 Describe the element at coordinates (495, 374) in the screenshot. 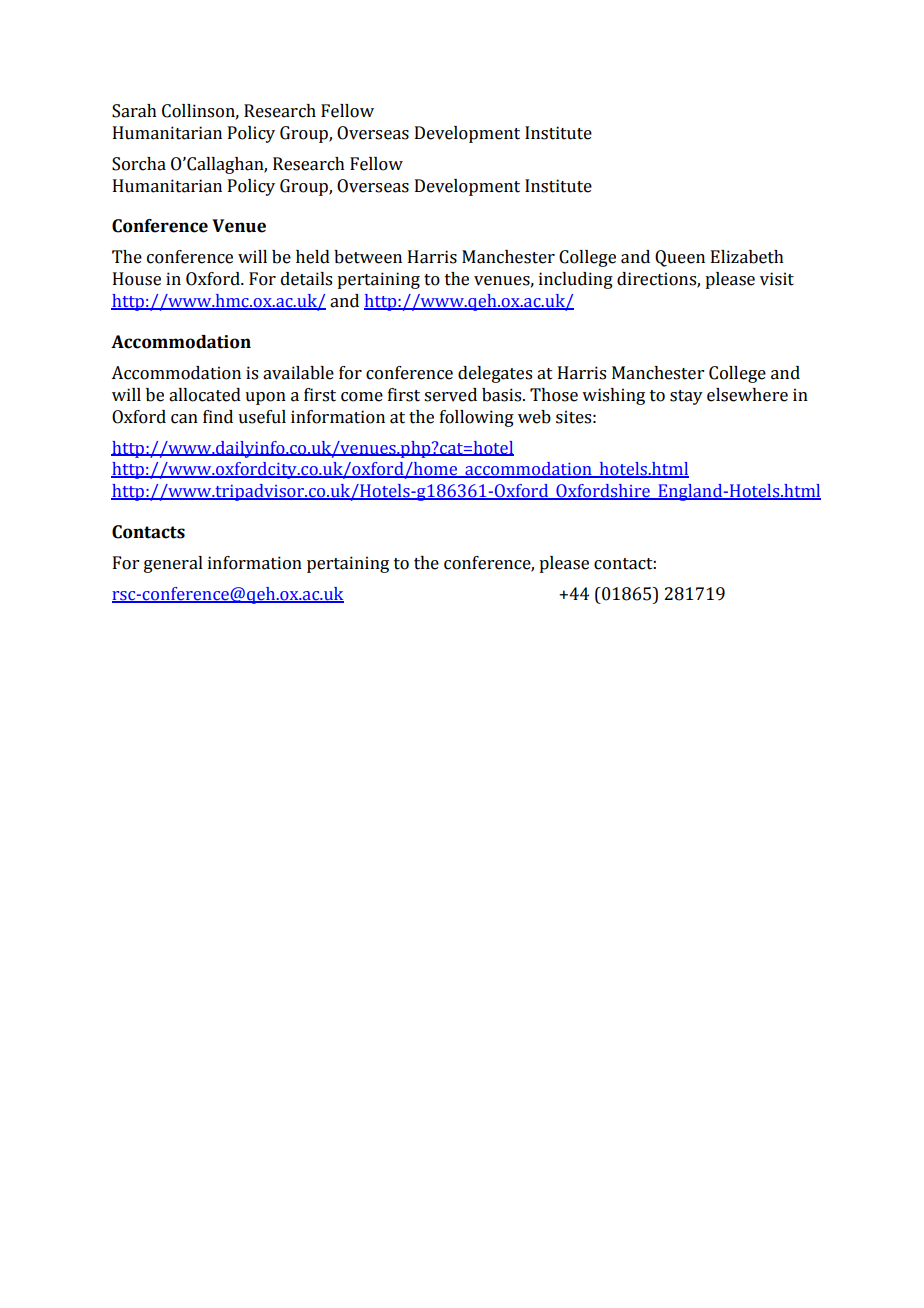

I see `delegates` at that location.
